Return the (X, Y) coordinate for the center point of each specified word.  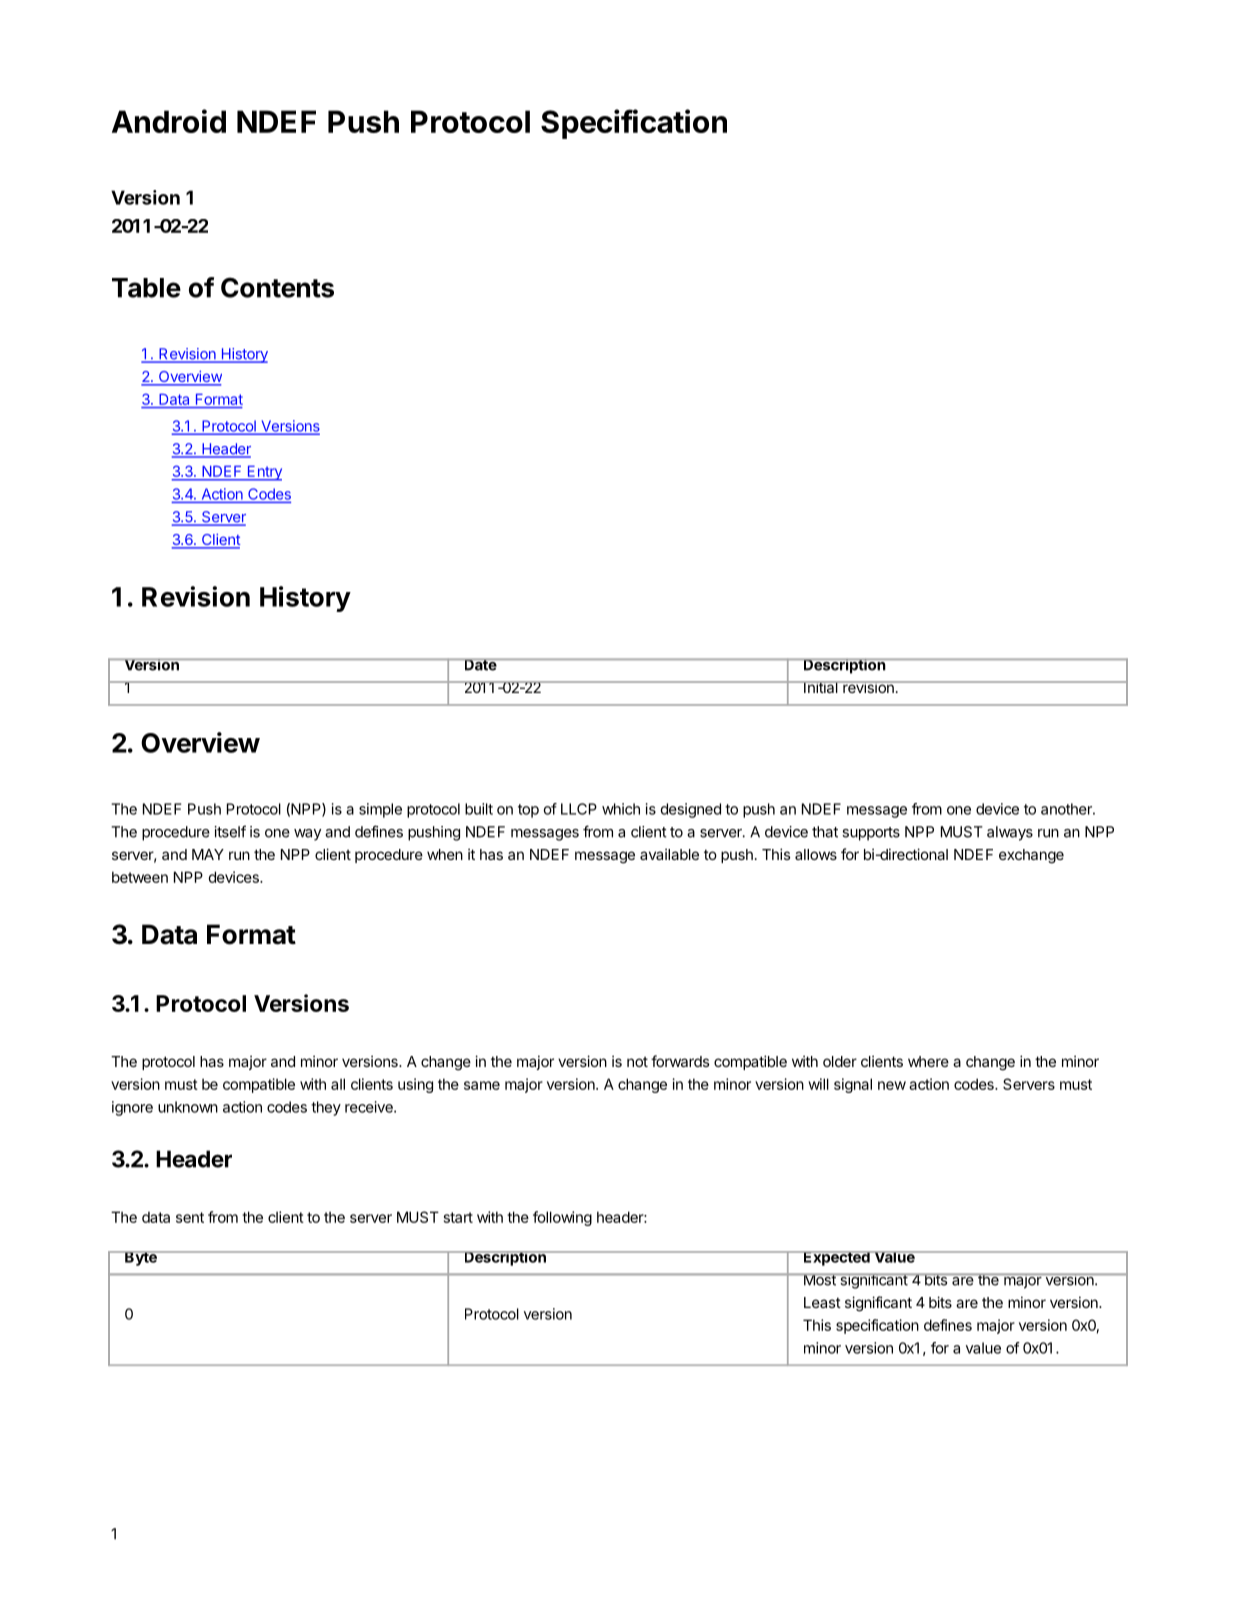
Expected (836, 1258)
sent (190, 1217)
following (562, 1218)
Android (169, 121)
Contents (277, 287)
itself (230, 831)
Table (146, 288)
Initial (821, 687)
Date (480, 664)
